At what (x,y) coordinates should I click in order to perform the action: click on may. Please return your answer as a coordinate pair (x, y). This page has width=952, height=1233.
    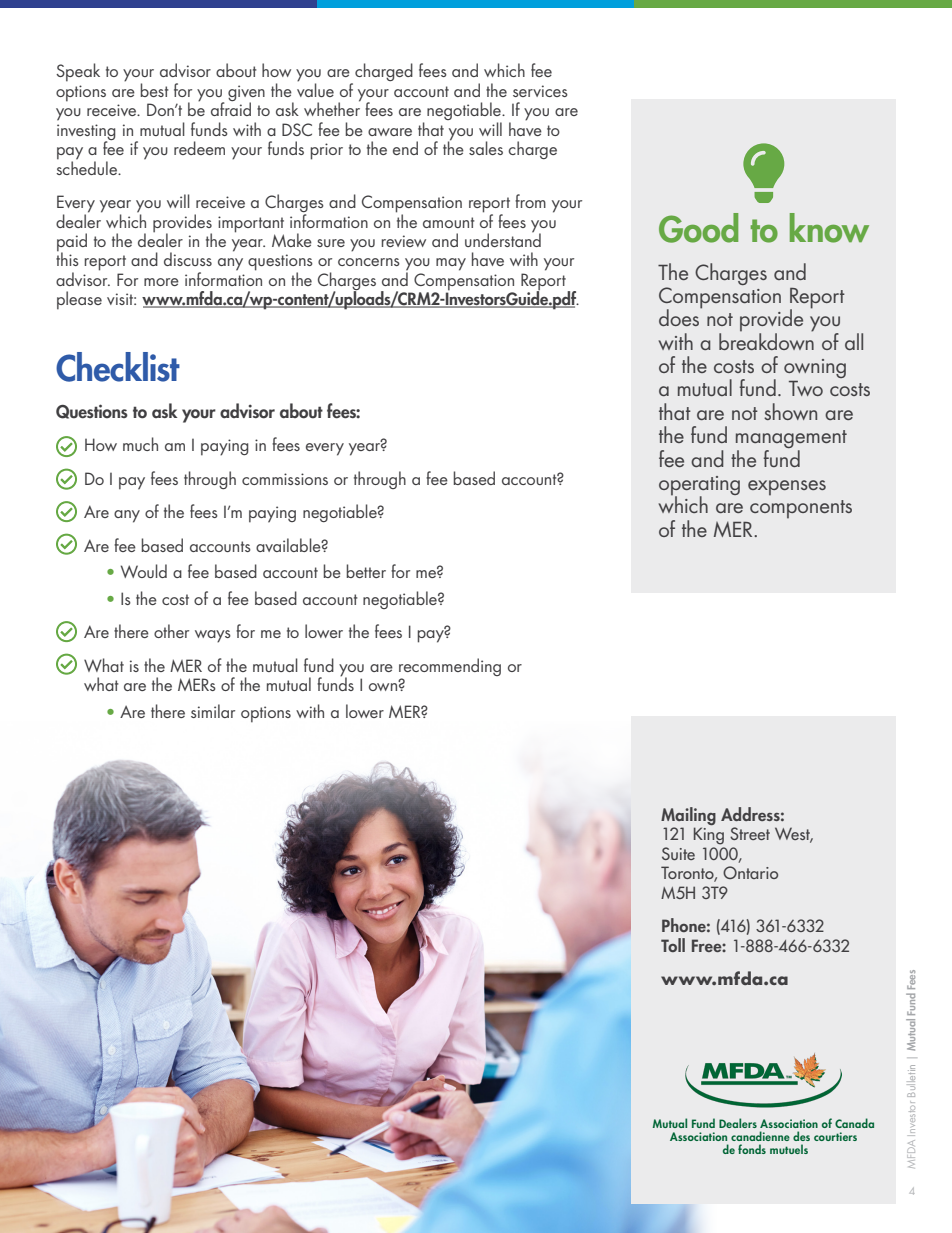
    Looking at the image, I should click on (451, 264).
